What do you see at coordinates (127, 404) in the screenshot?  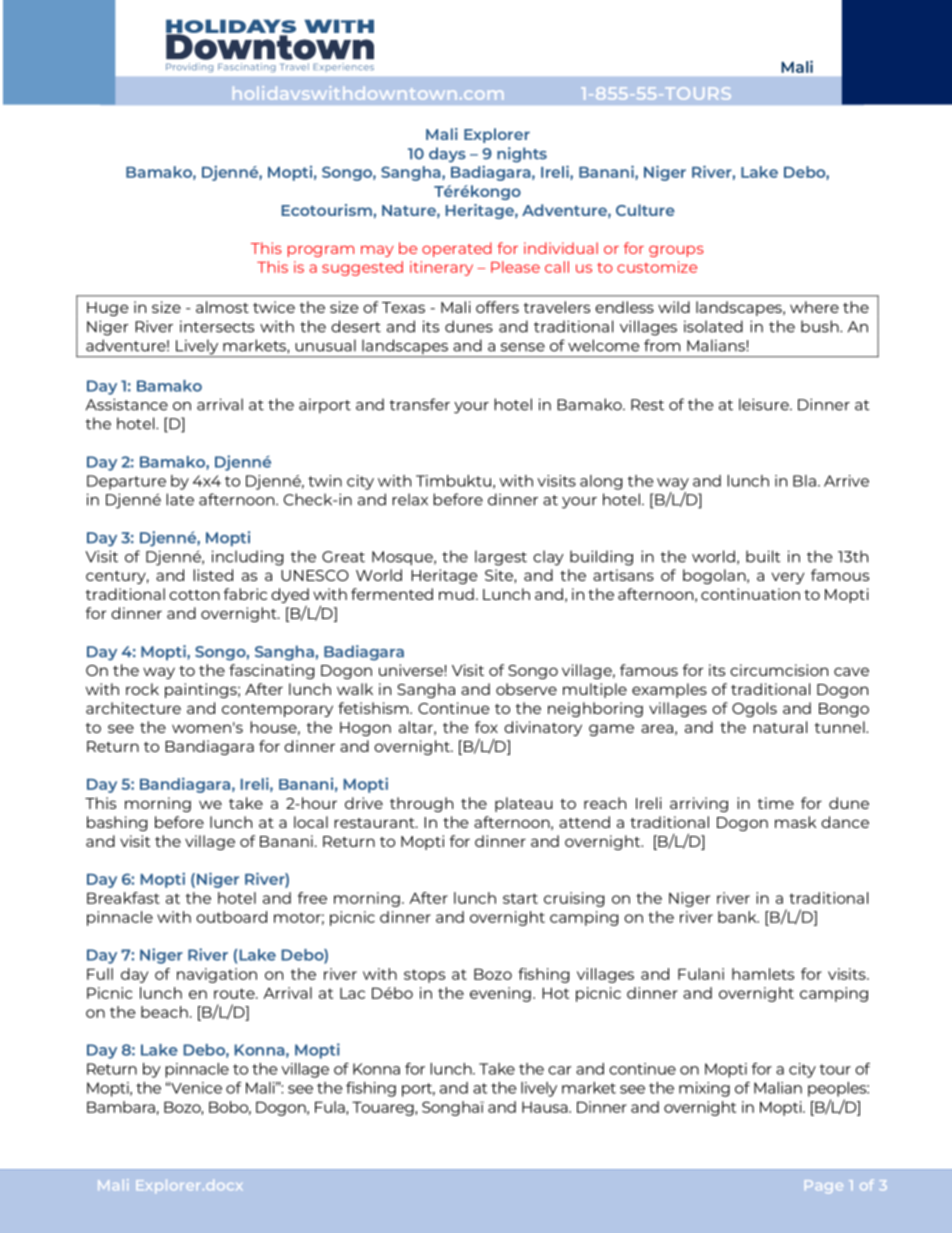 I see `Assistance` at bounding box center [127, 404].
